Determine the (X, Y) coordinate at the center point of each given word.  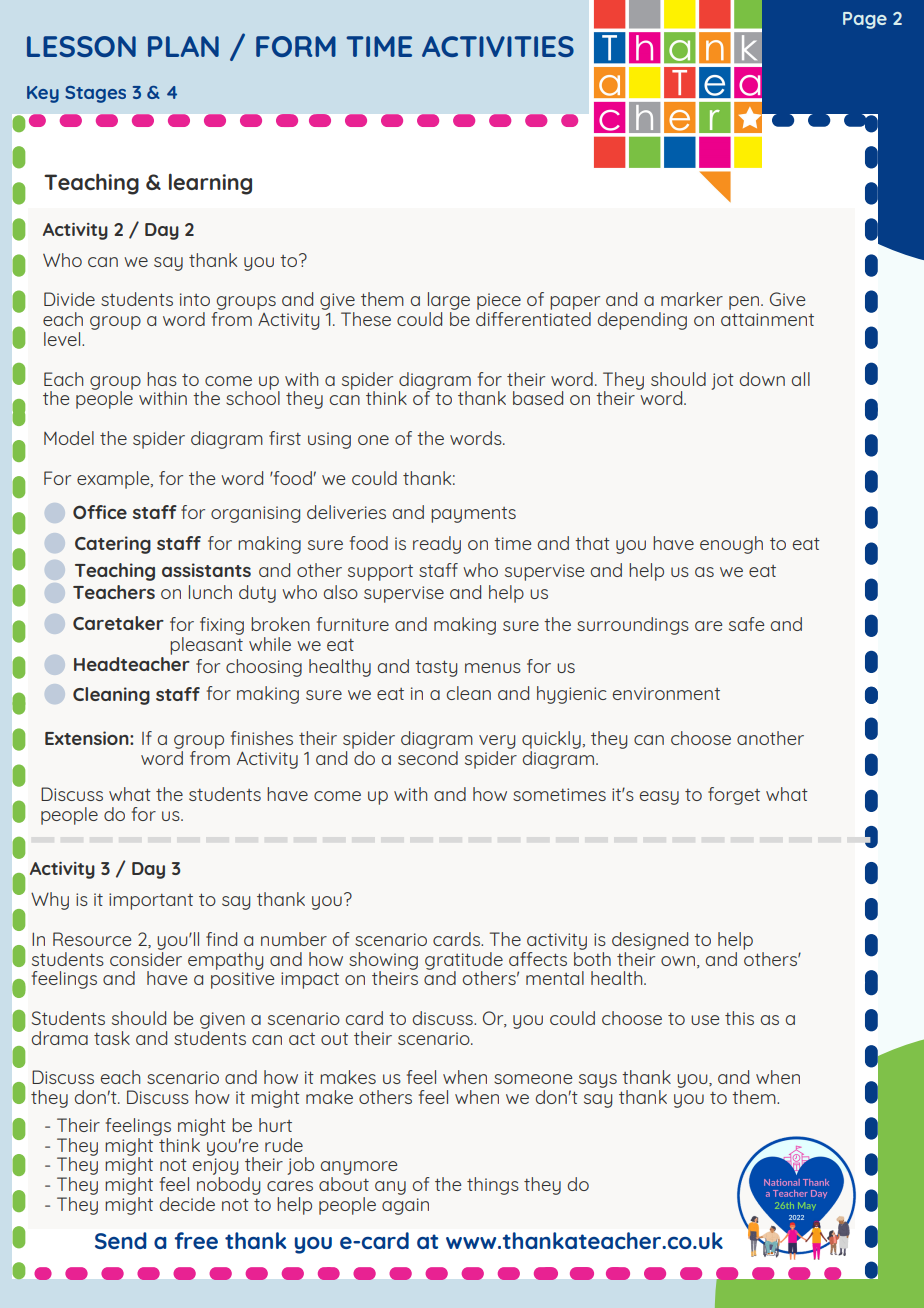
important (151, 901)
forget (734, 796)
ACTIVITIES (498, 46)
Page (865, 20)
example (114, 480)
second (428, 758)
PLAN (183, 46)
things (493, 1186)
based (538, 398)
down (762, 379)
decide (187, 1204)
